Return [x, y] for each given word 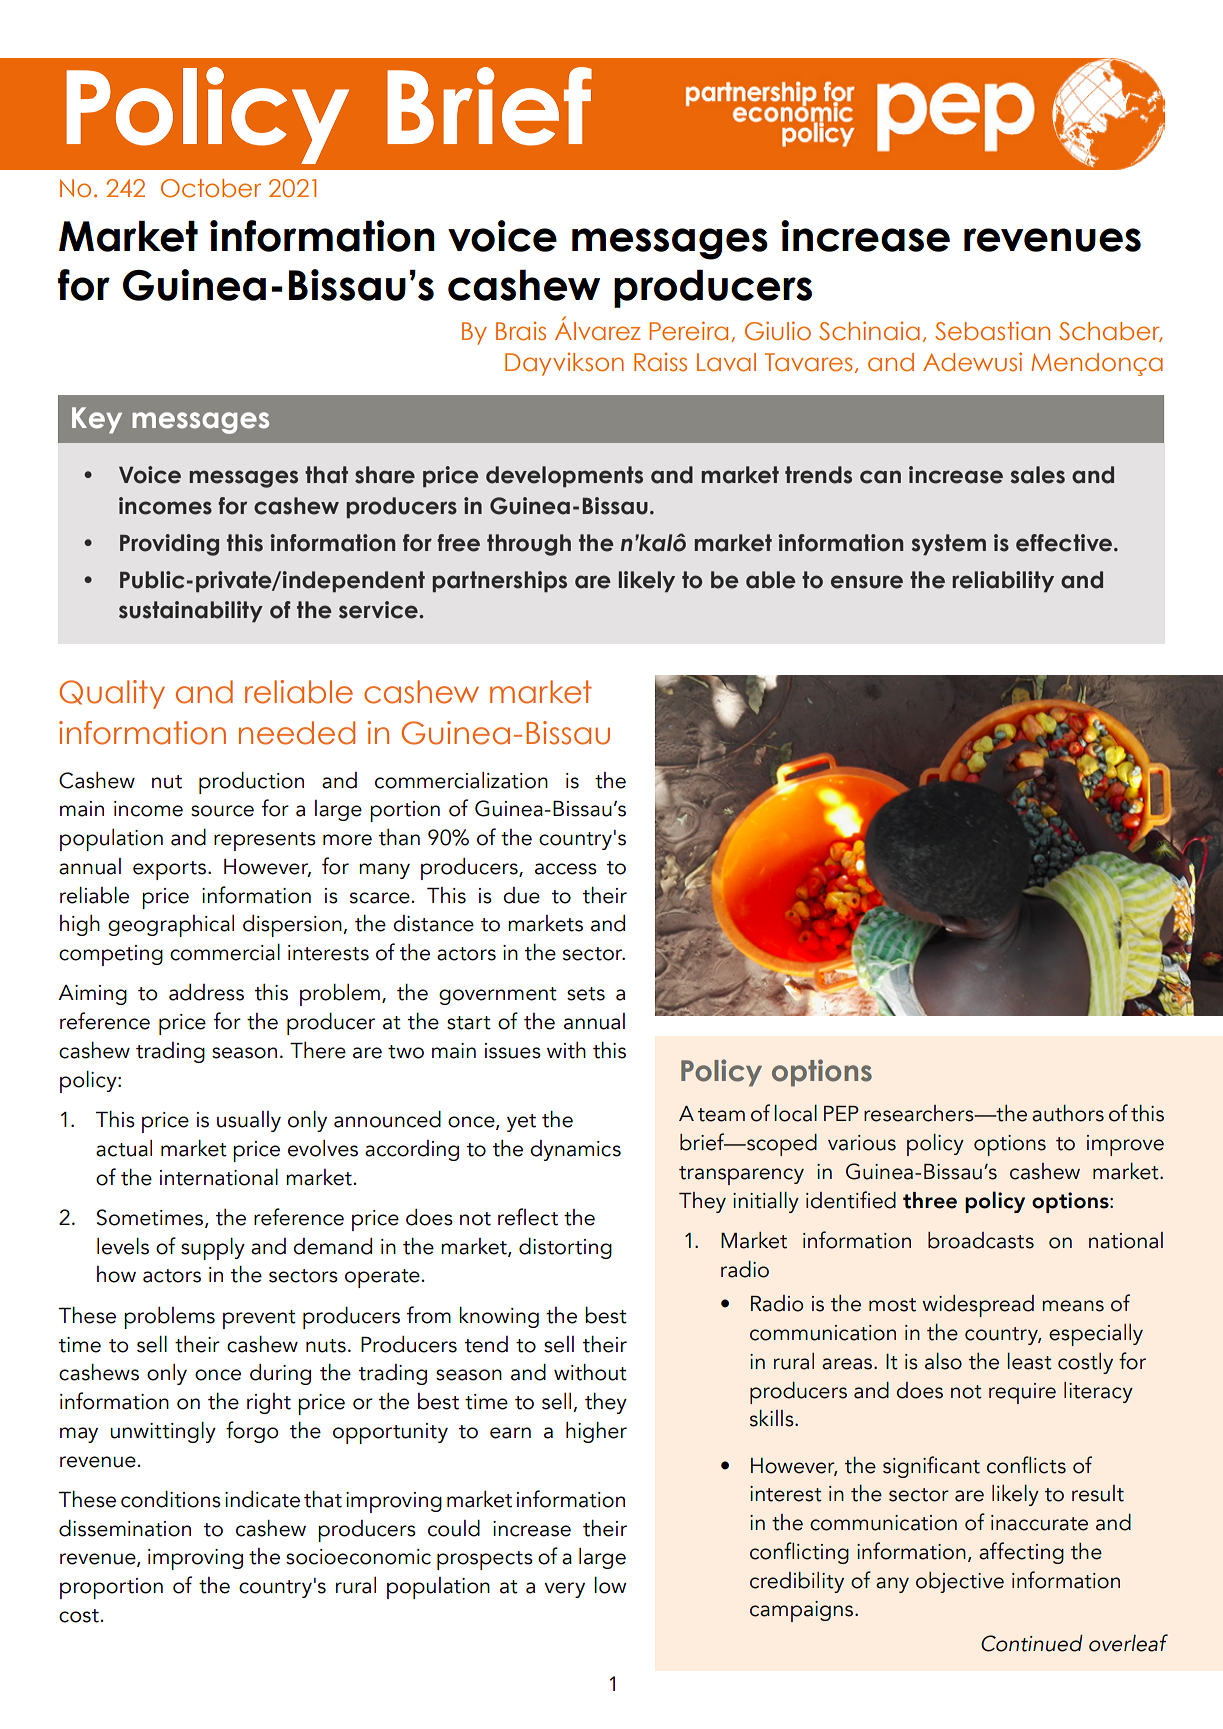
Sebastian [992, 331]
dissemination [125, 1528]
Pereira [688, 331]
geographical [171, 926]
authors [1068, 1113]
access [566, 869]
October [211, 188]
